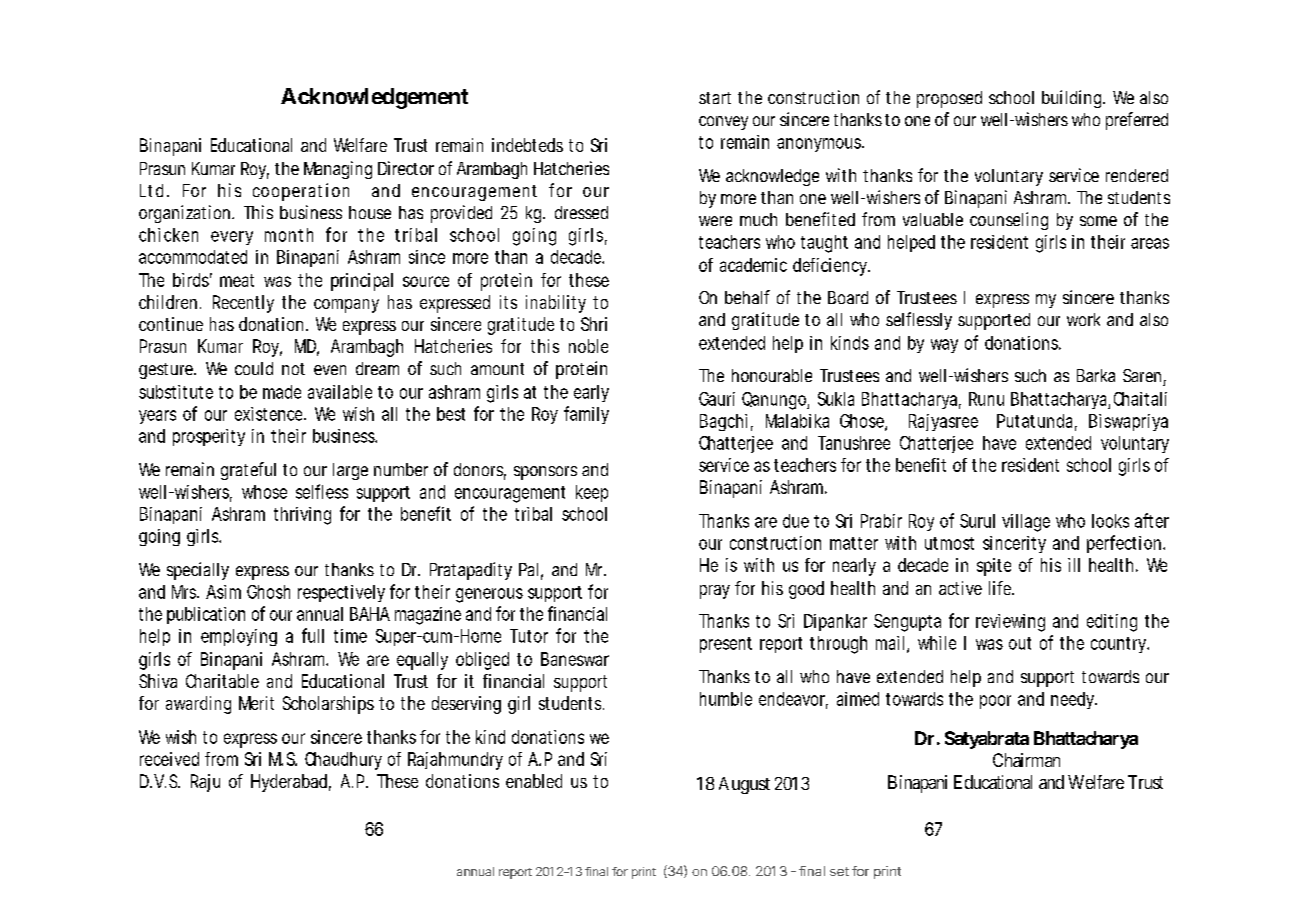 The height and width of the screenshot is (924, 1307). What do you see at coordinates (744, 785) in the screenshot?
I see `August` at bounding box center [744, 785].
